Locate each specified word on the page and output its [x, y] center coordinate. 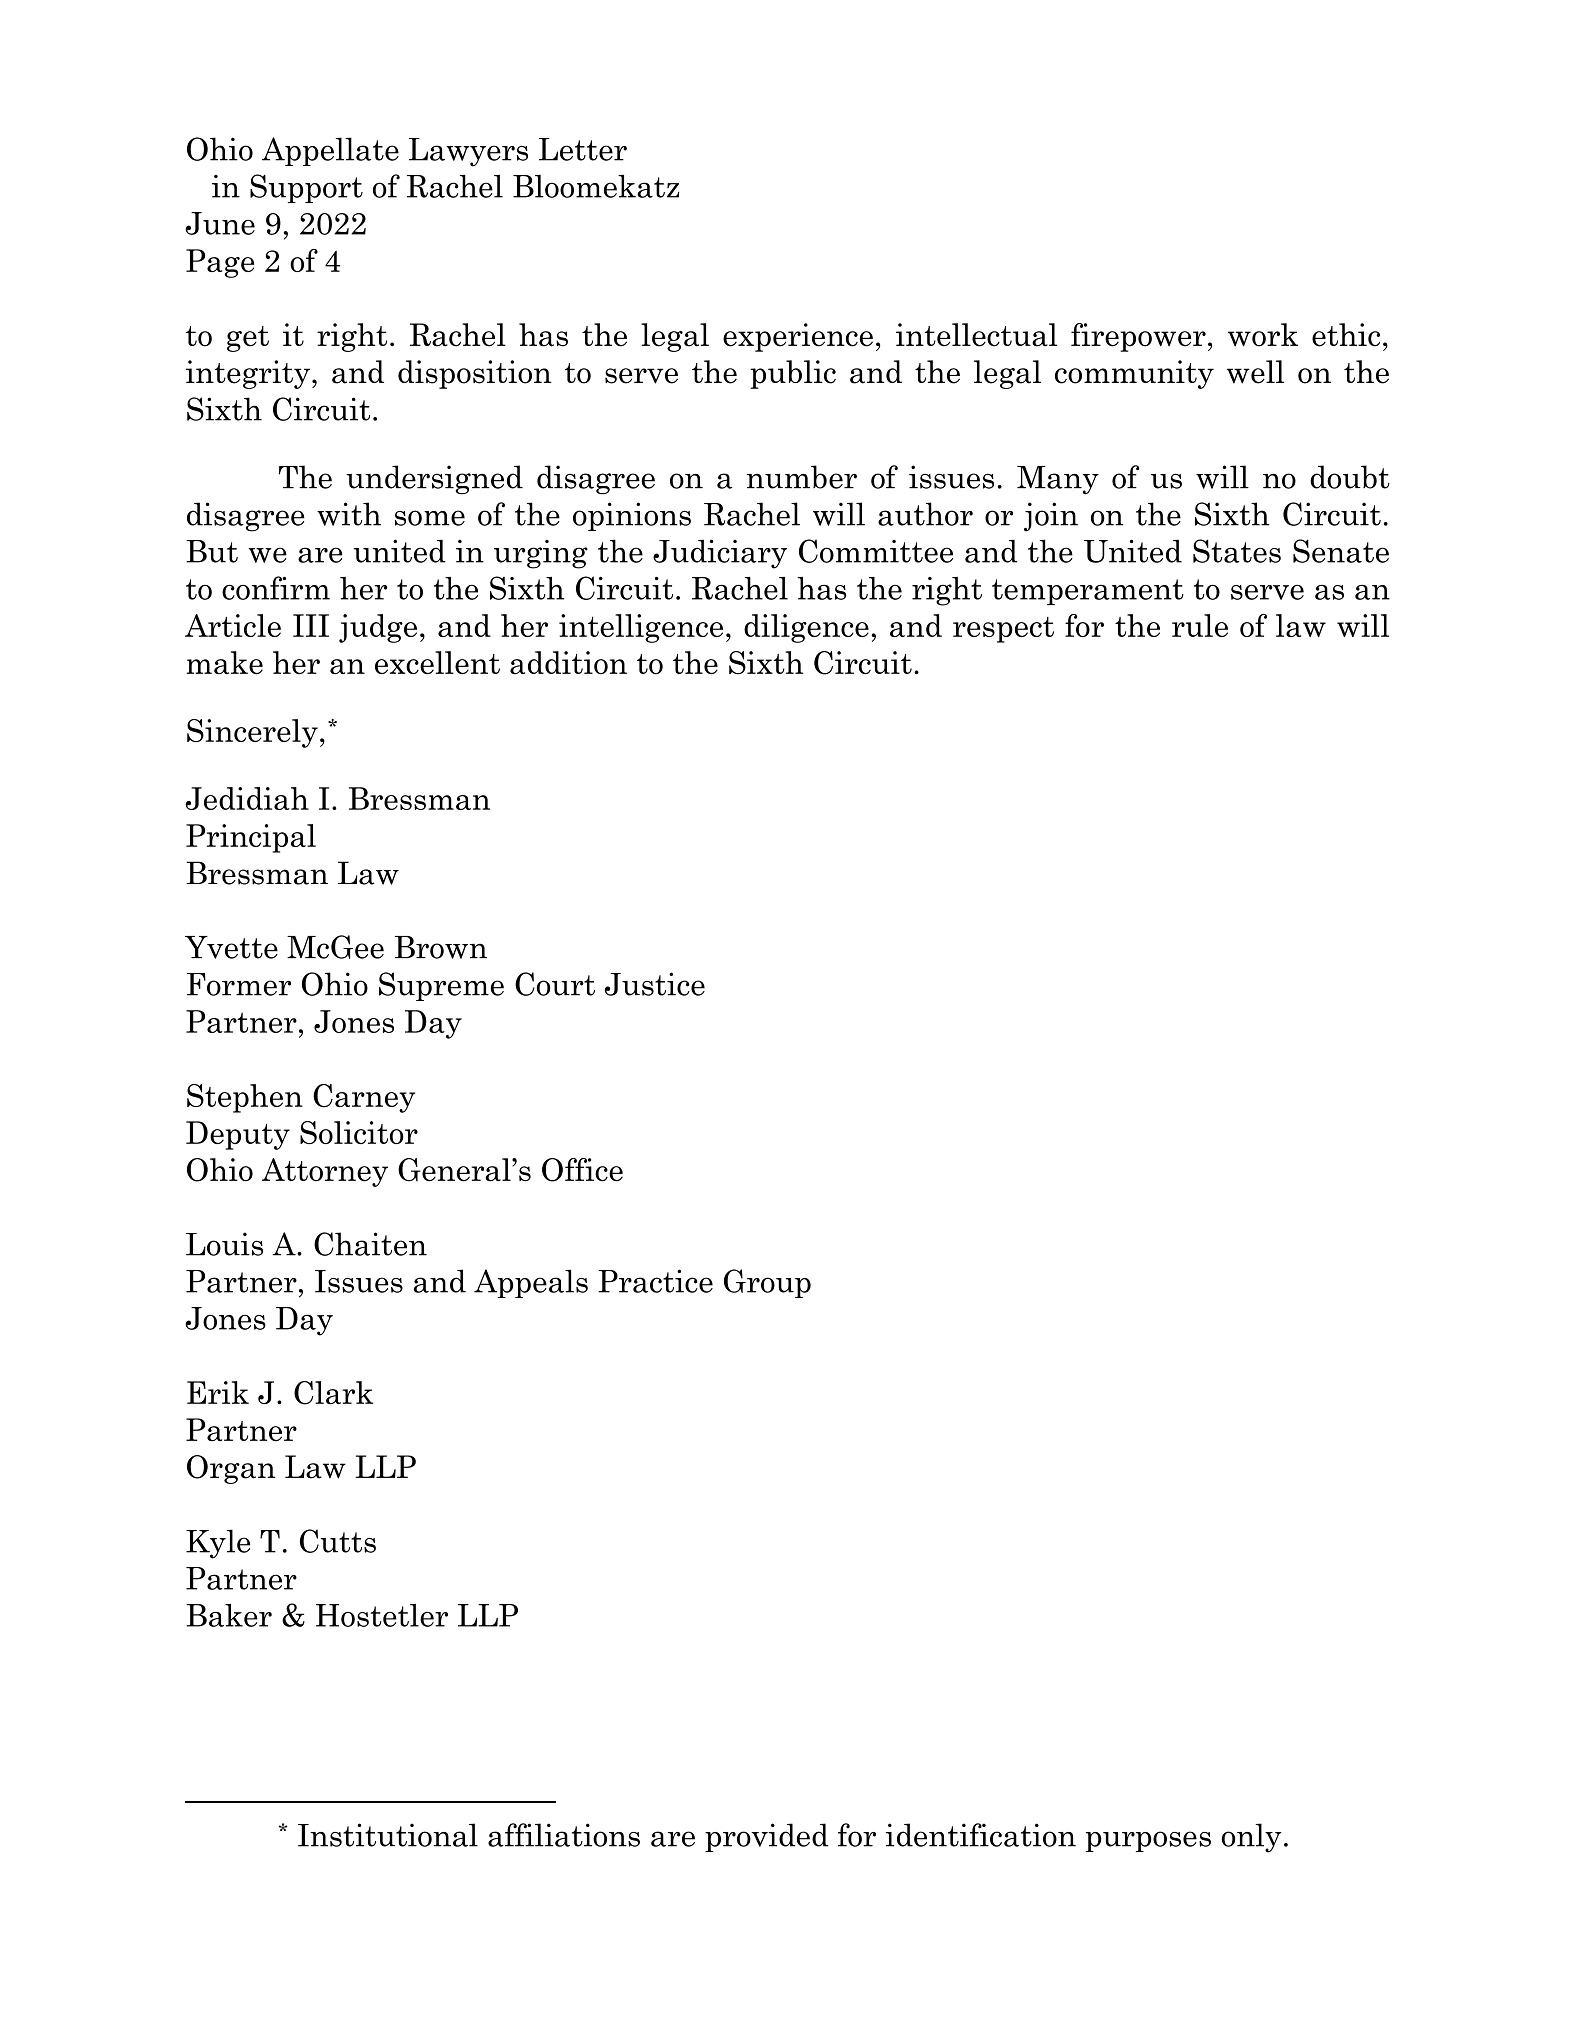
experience [798, 337]
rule [1200, 625]
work [1263, 335]
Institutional [388, 1835]
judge [378, 628]
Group [767, 1283]
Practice [655, 1281]
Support [306, 188]
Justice [655, 984]
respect [1003, 630]
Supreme [441, 986]
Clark [333, 1393]
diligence [806, 628]
